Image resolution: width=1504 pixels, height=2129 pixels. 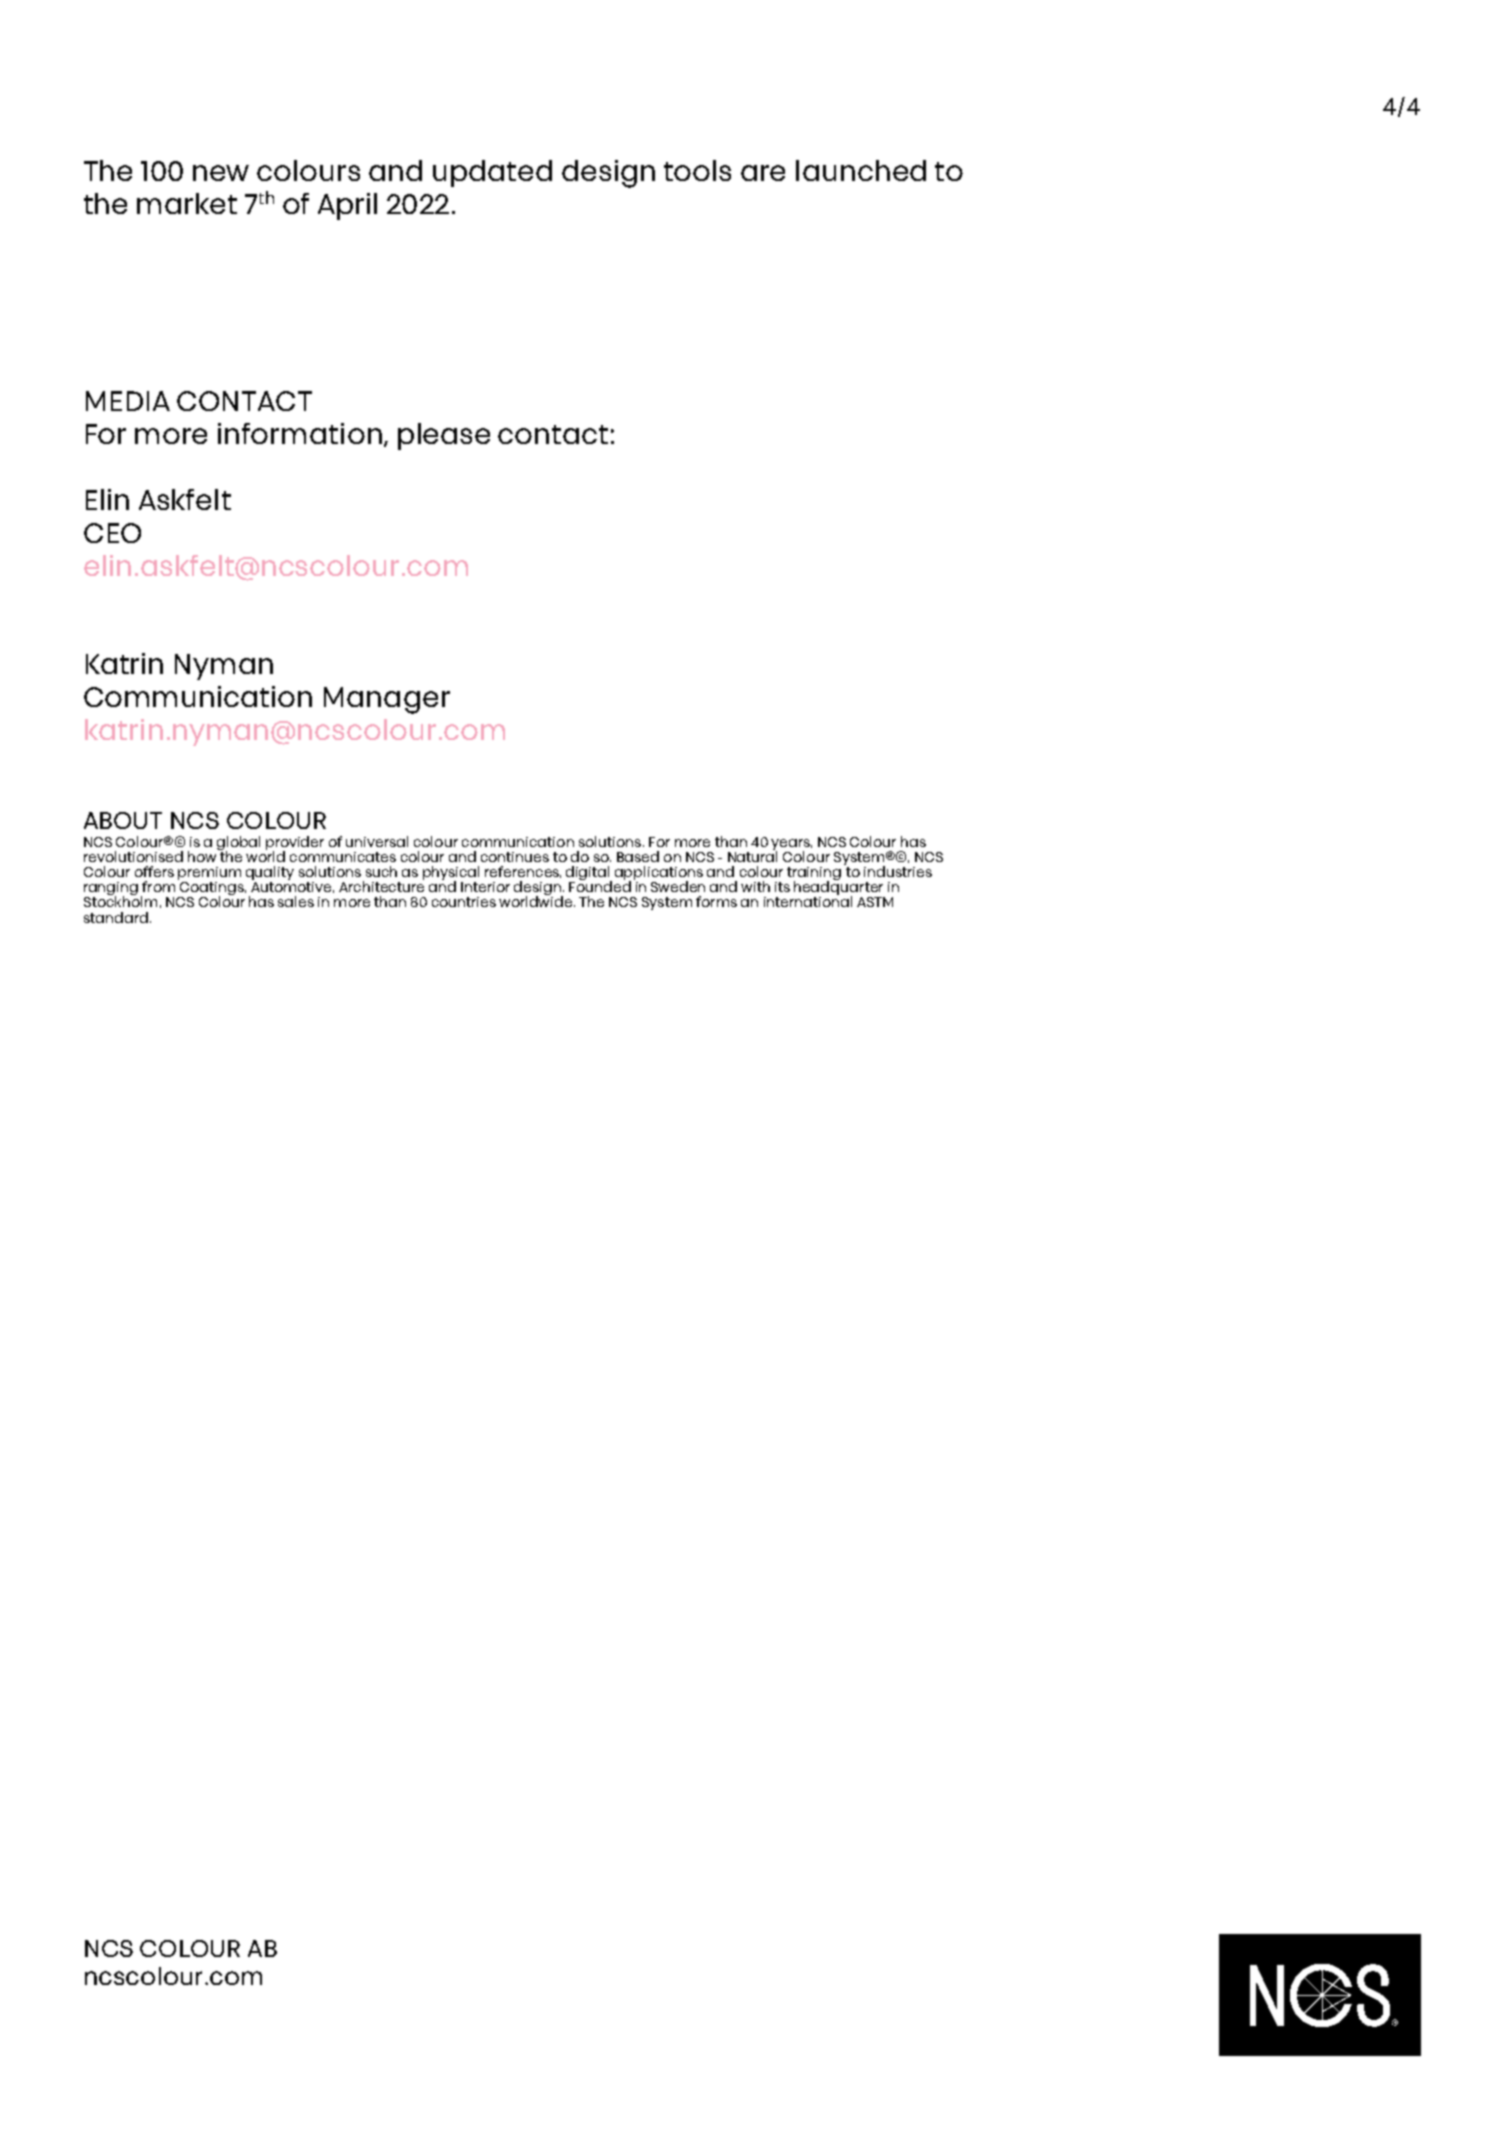 What do you see at coordinates (123, 820) in the image?
I see `ABOUT` at bounding box center [123, 820].
